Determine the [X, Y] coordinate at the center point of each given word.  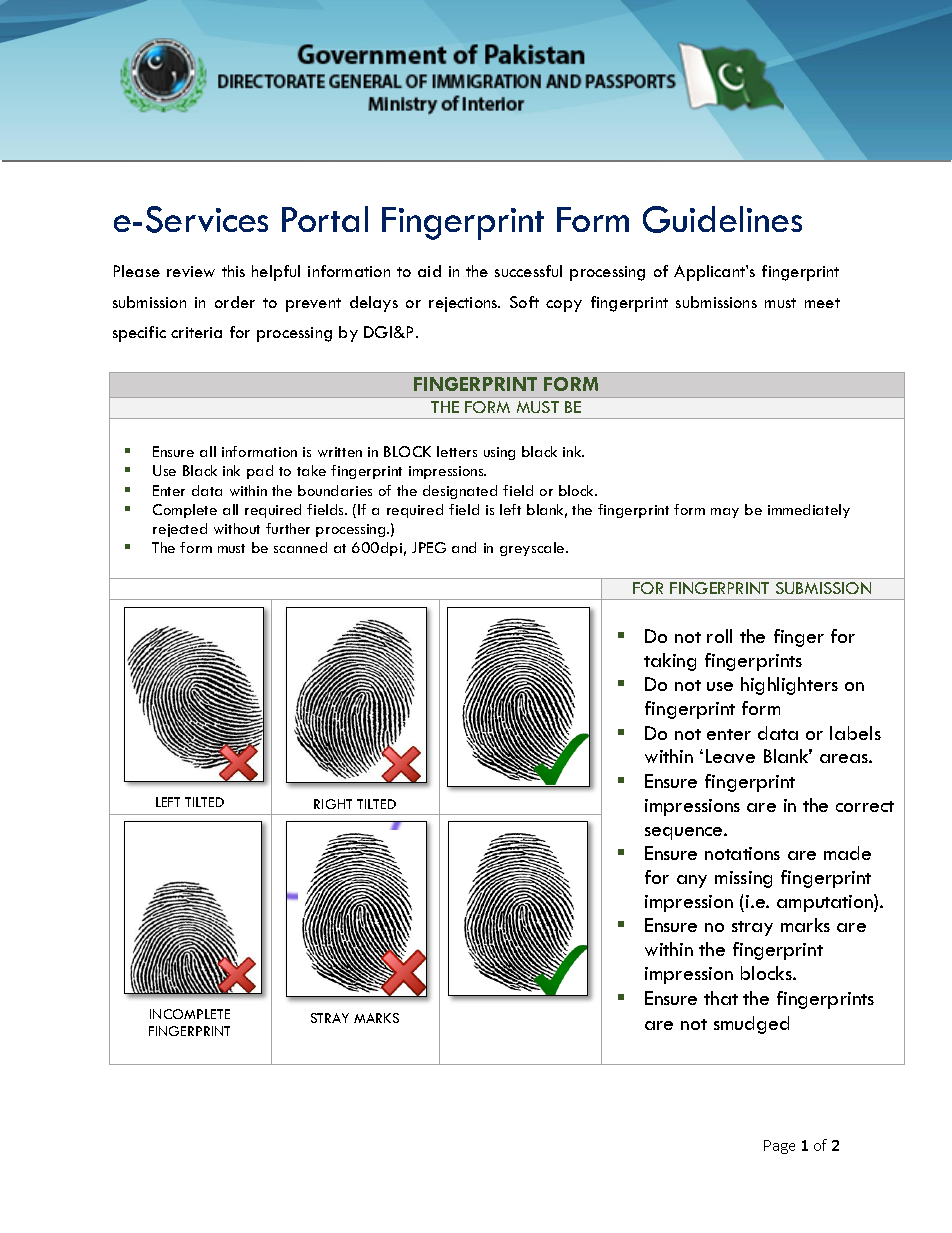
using [499, 453]
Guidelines [722, 219]
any [692, 881]
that [721, 998]
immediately [809, 511]
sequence [685, 833]
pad [260, 472]
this [233, 271]
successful [528, 271]
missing [743, 879]
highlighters [789, 686]
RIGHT [333, 804]
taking [670, 662]
